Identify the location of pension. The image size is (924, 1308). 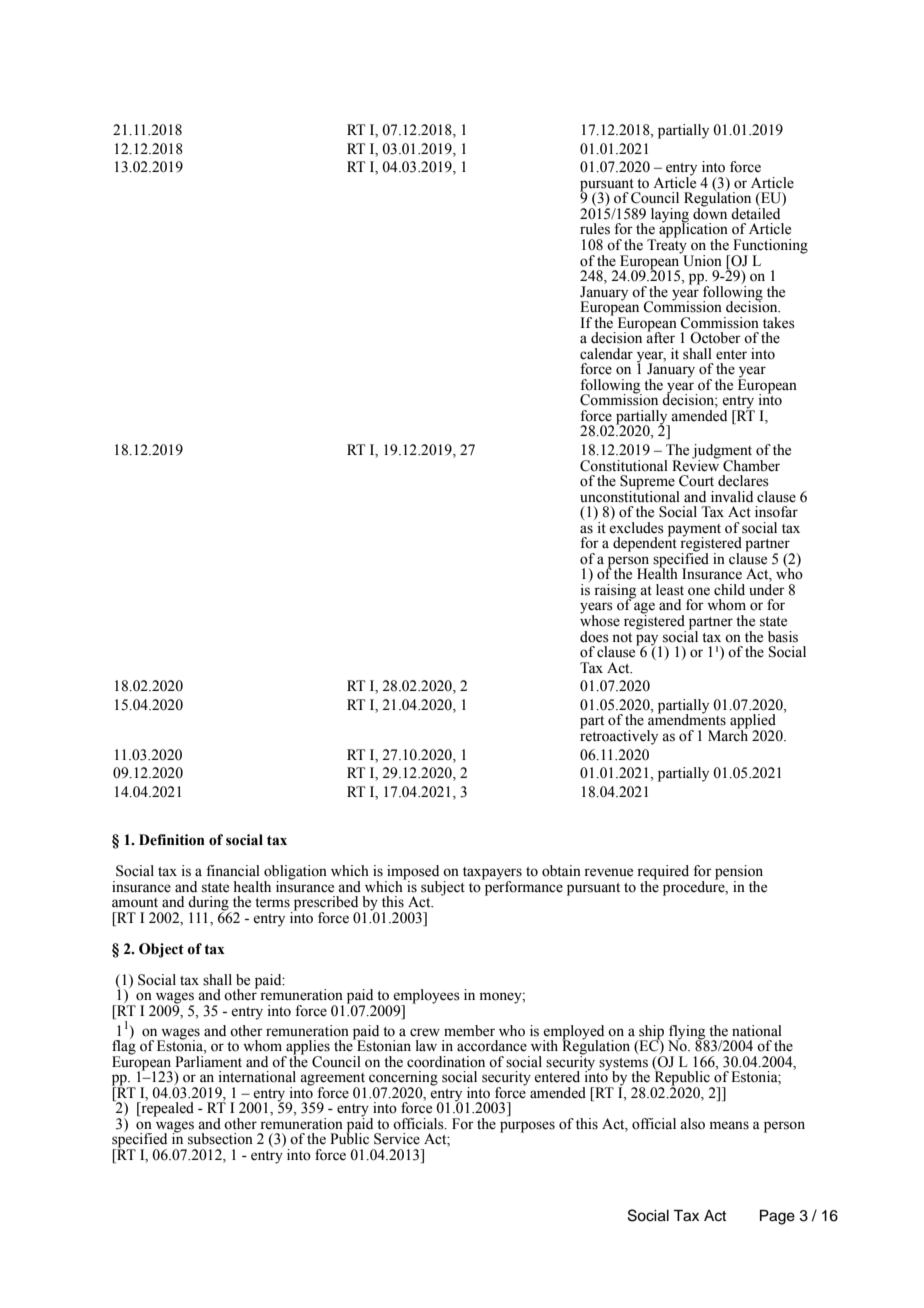
(739, 873).
